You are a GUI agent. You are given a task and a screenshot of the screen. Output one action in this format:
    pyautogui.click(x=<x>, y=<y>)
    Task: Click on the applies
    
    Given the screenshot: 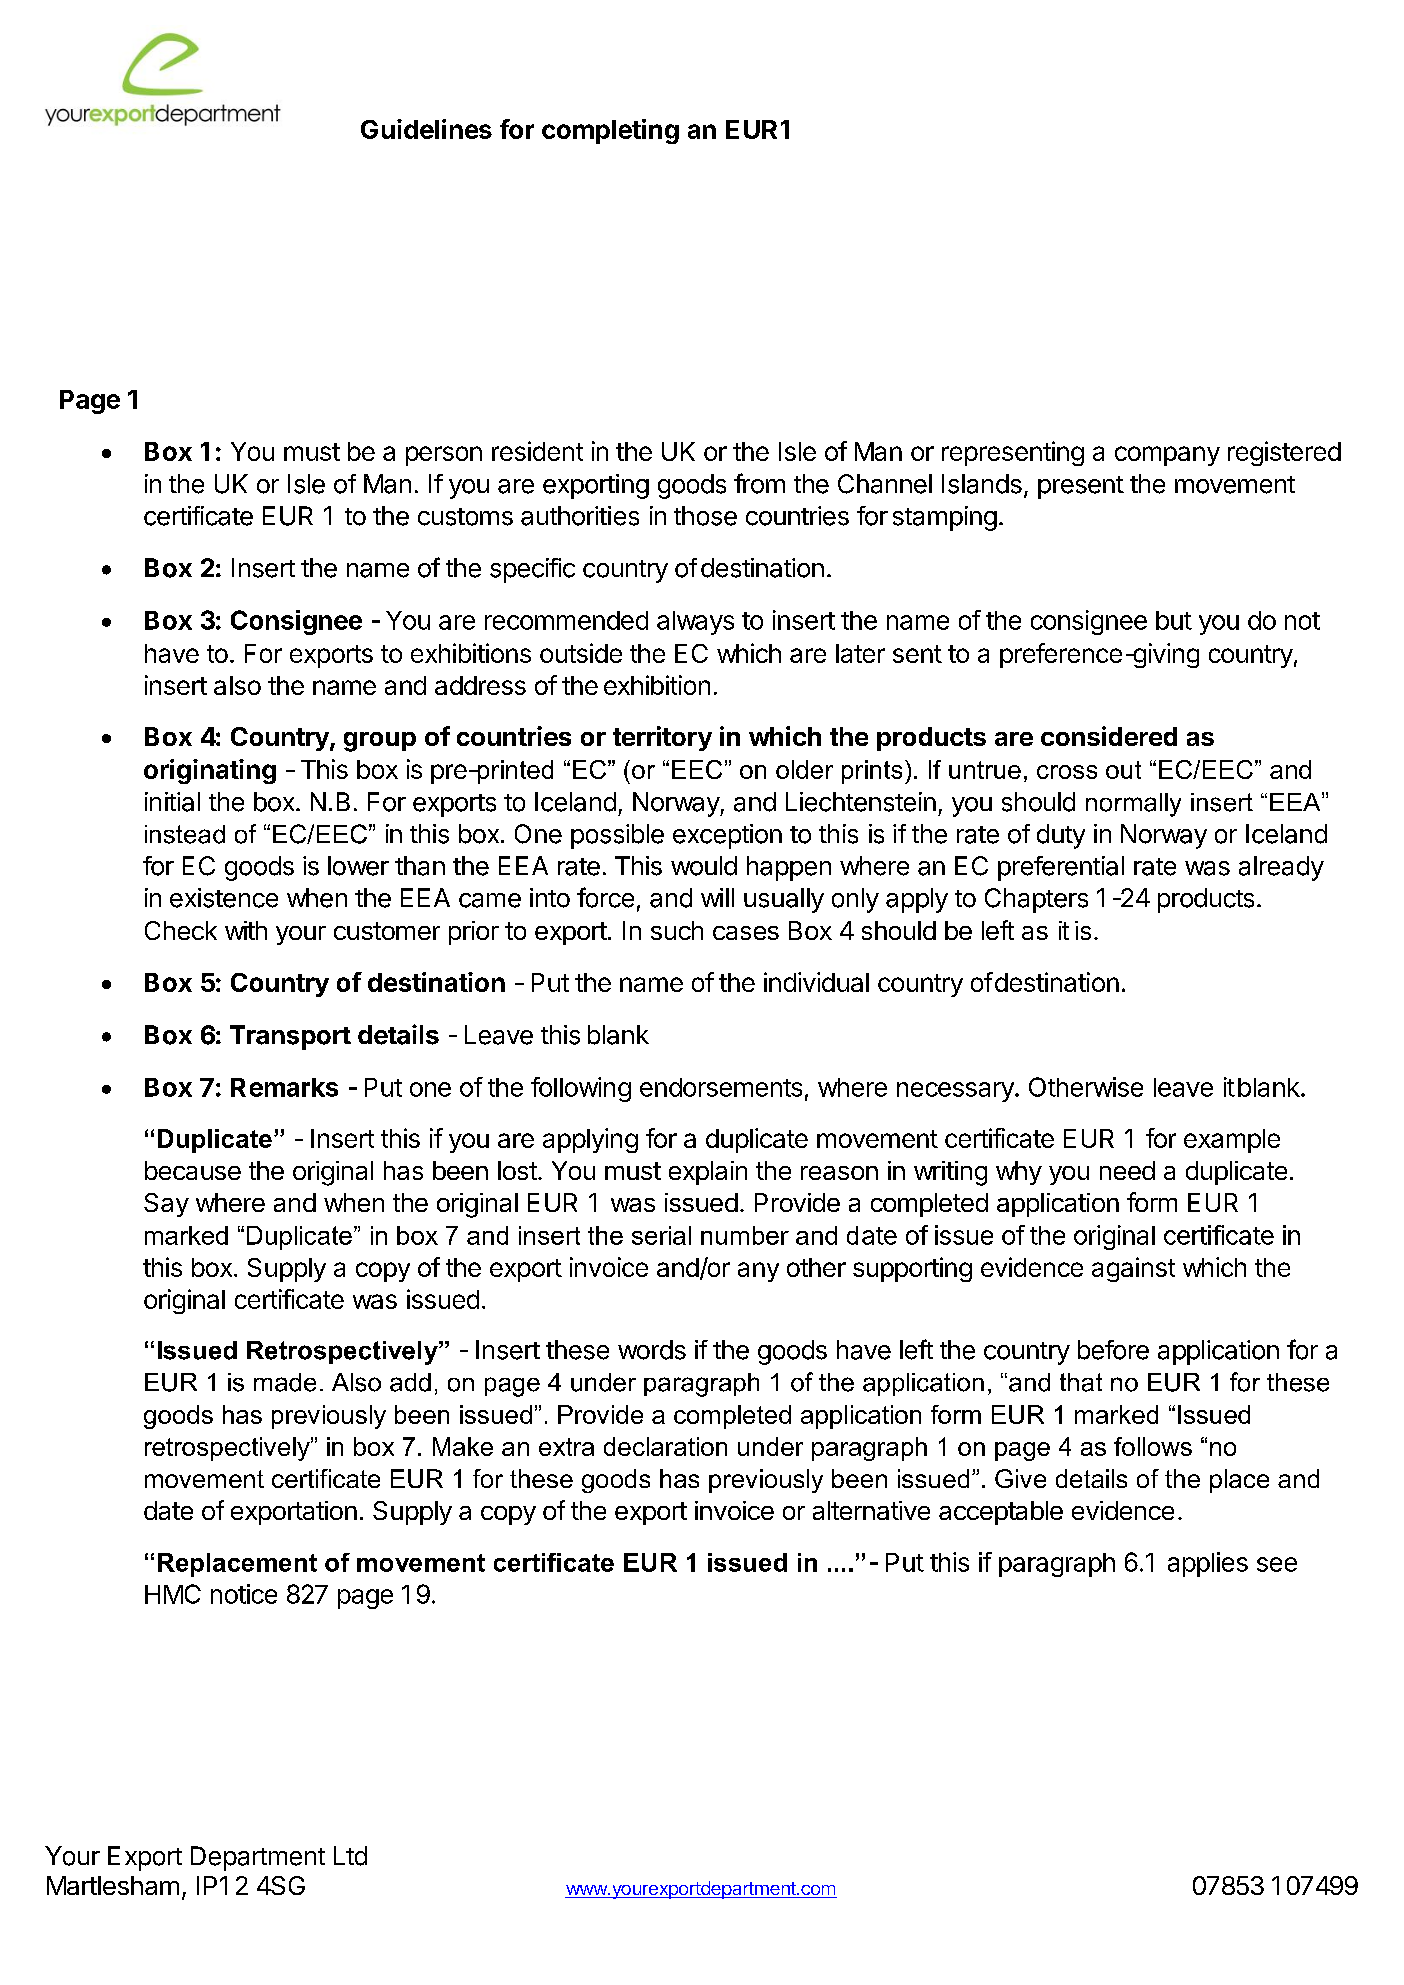 What is the action you would take?
    pyautogui.click(x=1208, y=1564)
